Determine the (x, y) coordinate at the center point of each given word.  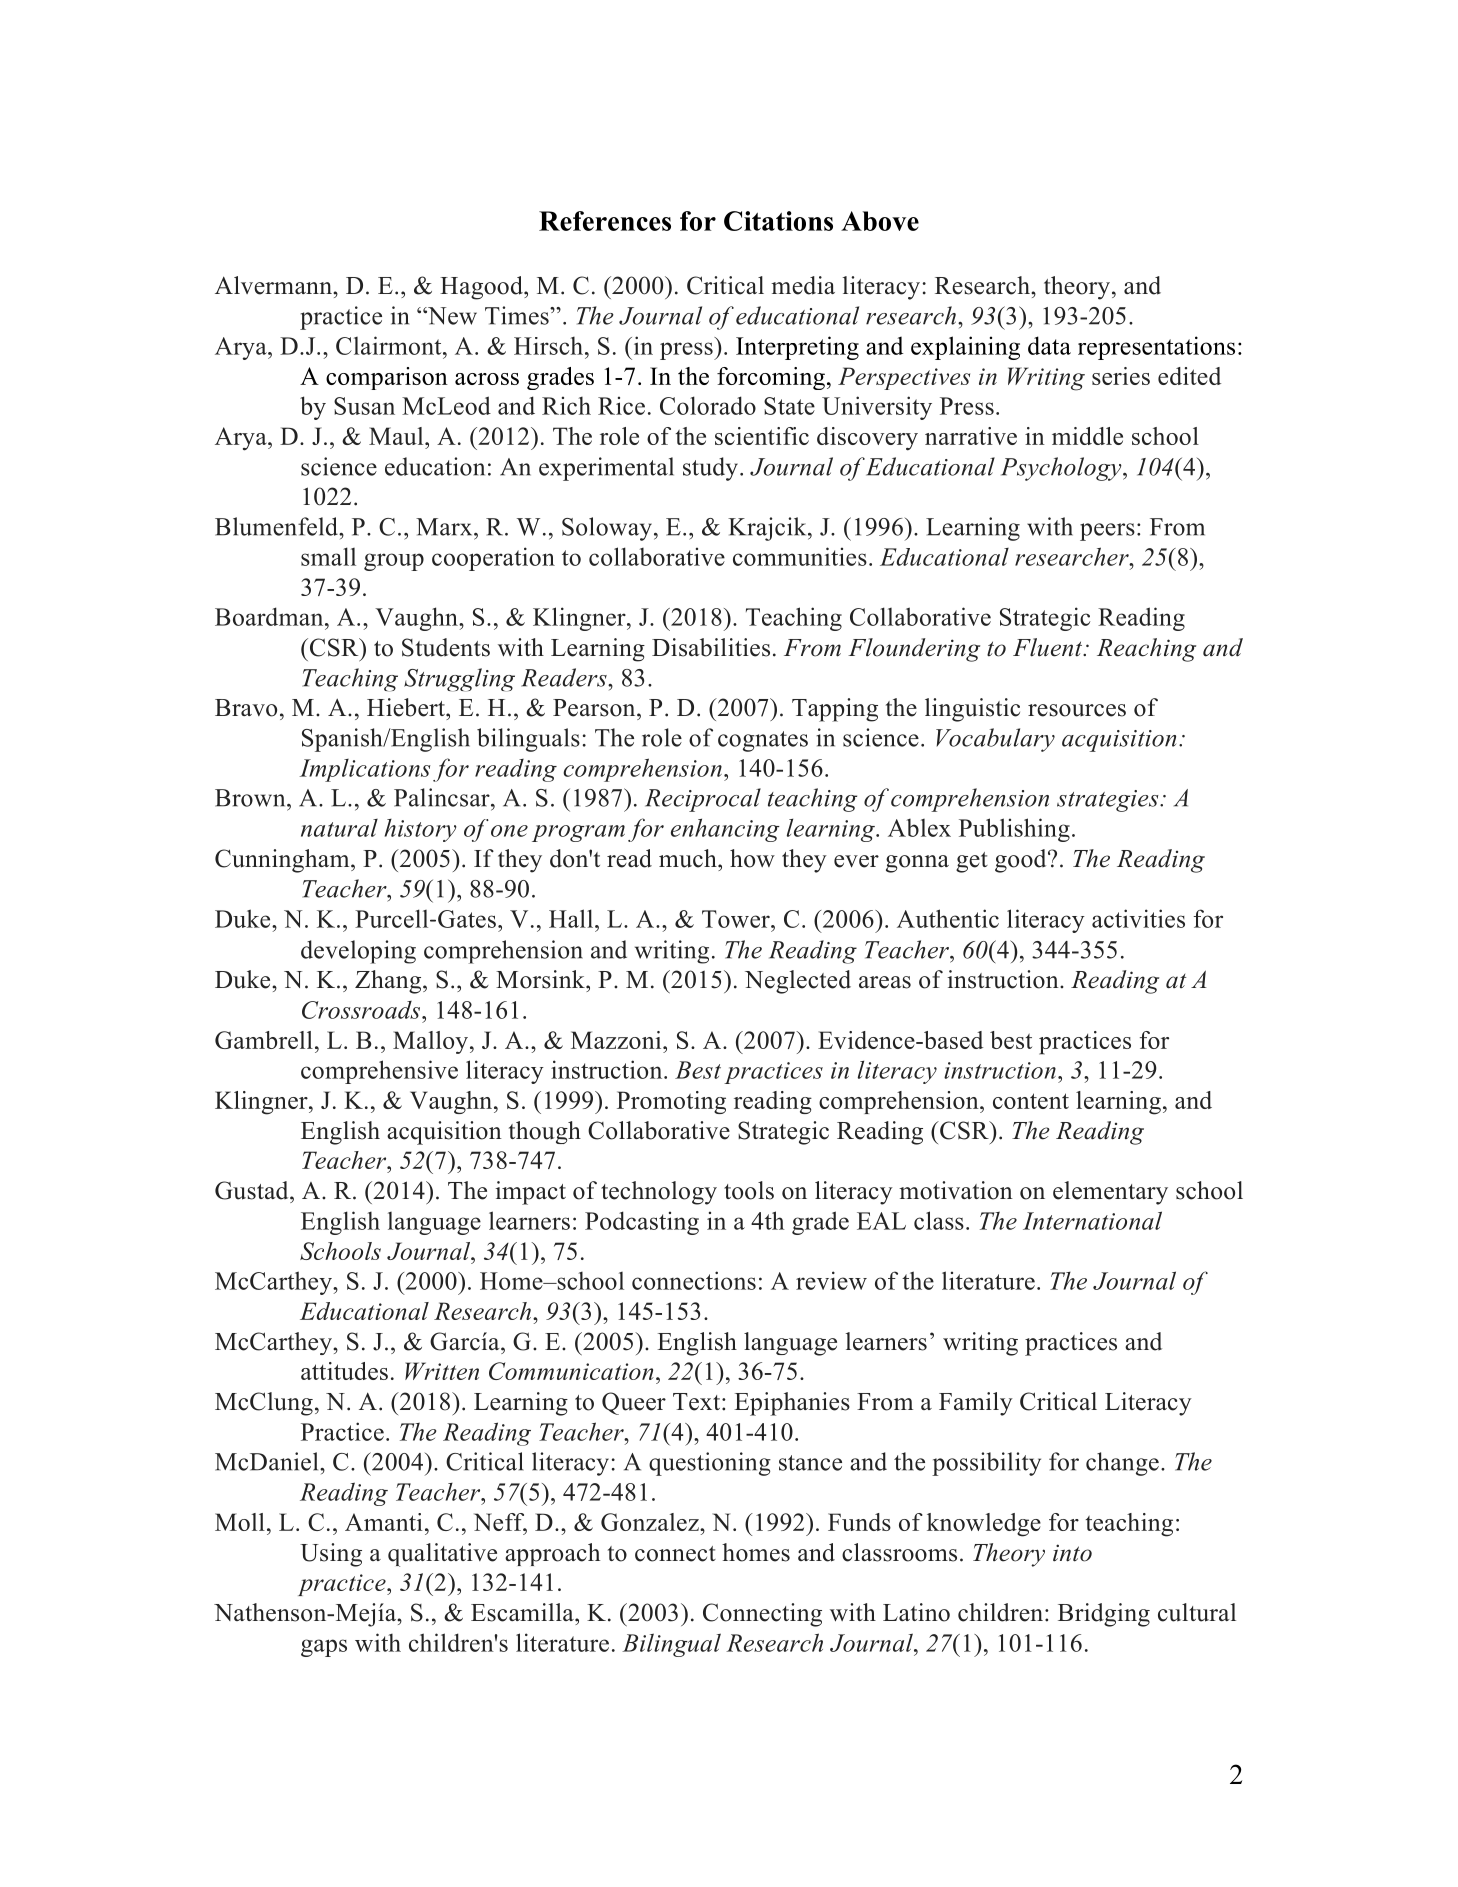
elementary (1110, 1193)
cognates (763, 741)
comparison (387, 378)
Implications (365, 770)
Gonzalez (651, 1522)
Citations (778, 221)
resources (1077, 710)
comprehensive (379, 1072)
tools (749, 1190)
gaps (324, 1648)
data (1049, 345)
